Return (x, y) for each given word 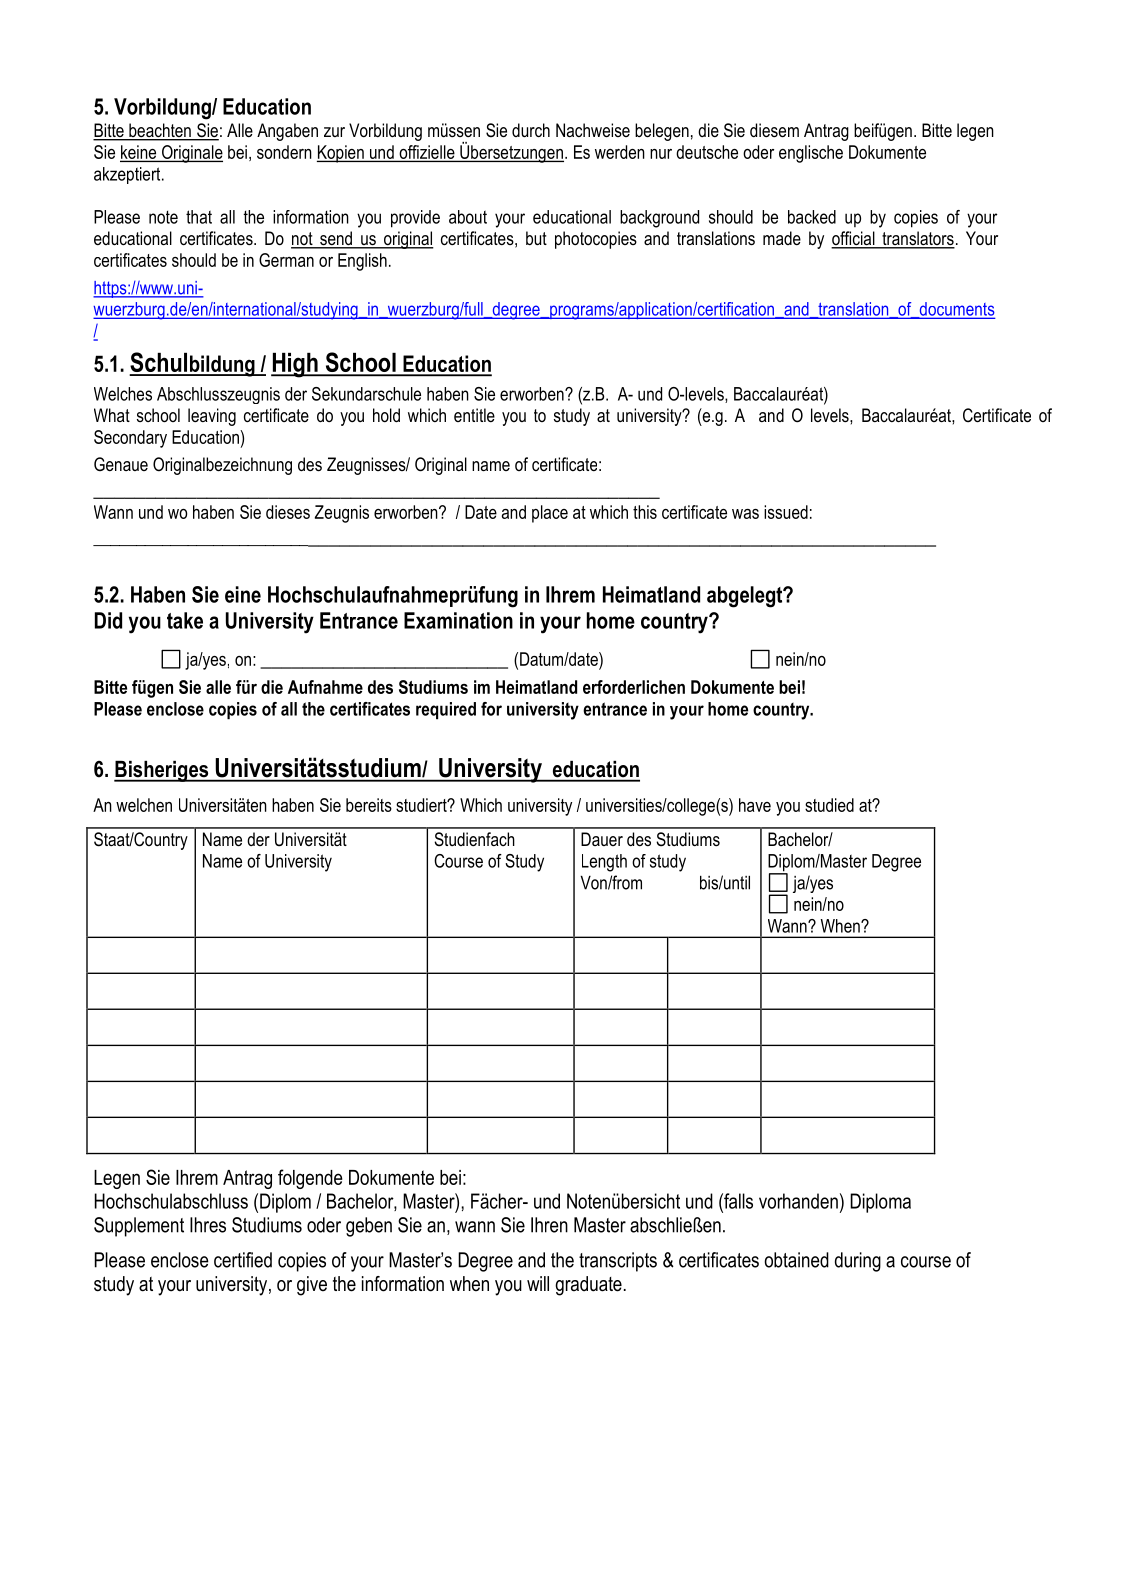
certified (243, 1260)
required (446, 711)
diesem (774, 130)
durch (531, 130)
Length (604, 863)
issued (786, 512)
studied (829, 805)
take (185, 620)
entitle (474, 415)
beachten (160, 131)
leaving (212, 417)
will (538, 1283)
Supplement (139, 1227)
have (755, 805)
